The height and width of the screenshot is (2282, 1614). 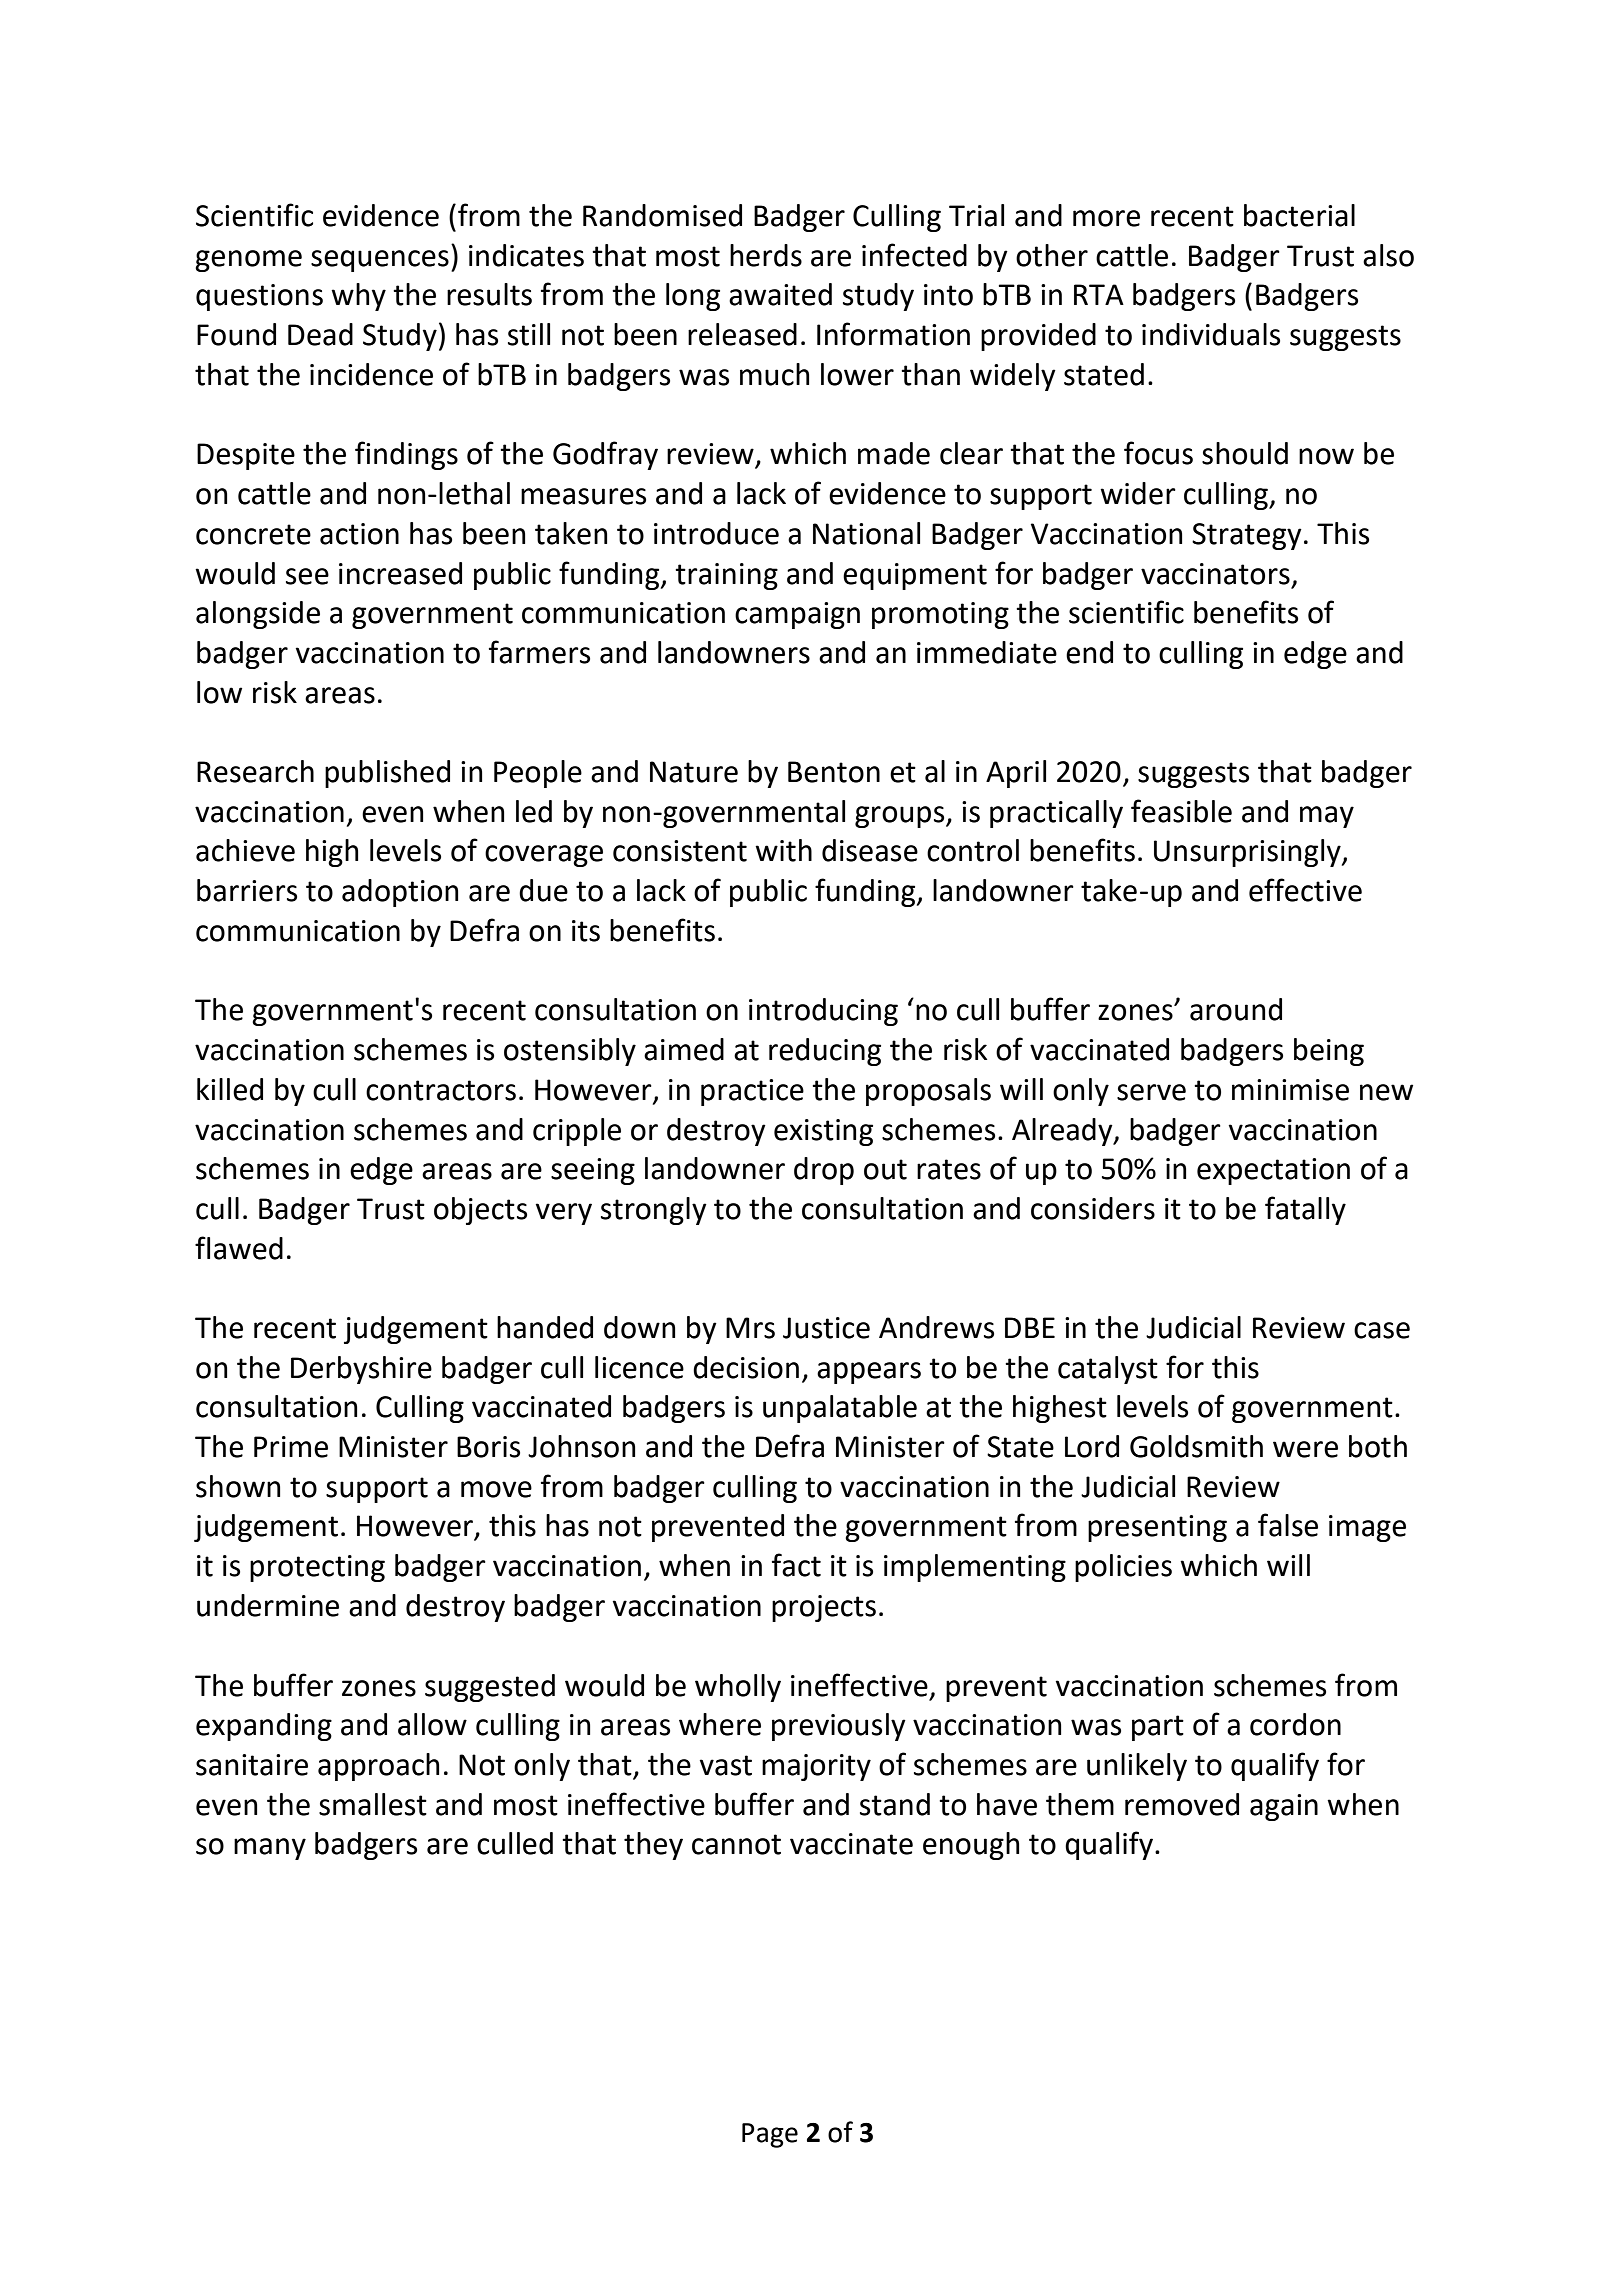 What do you see at coordinates (1248, 853) in the screenshot?
I see `Unsurprisingly` at bounding box center [1248, 853].
